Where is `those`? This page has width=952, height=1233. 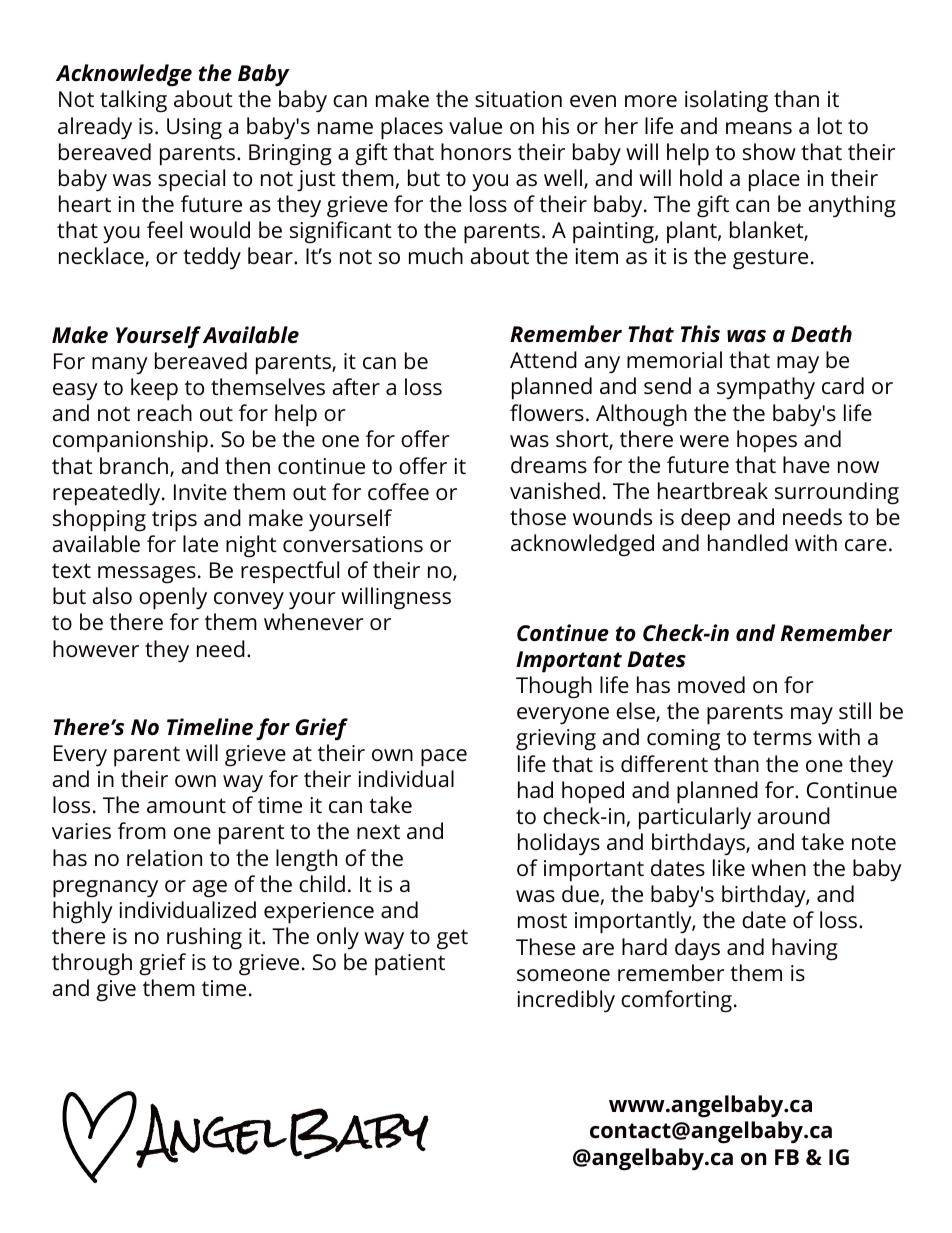
those is located at coordinates (538, 517).
